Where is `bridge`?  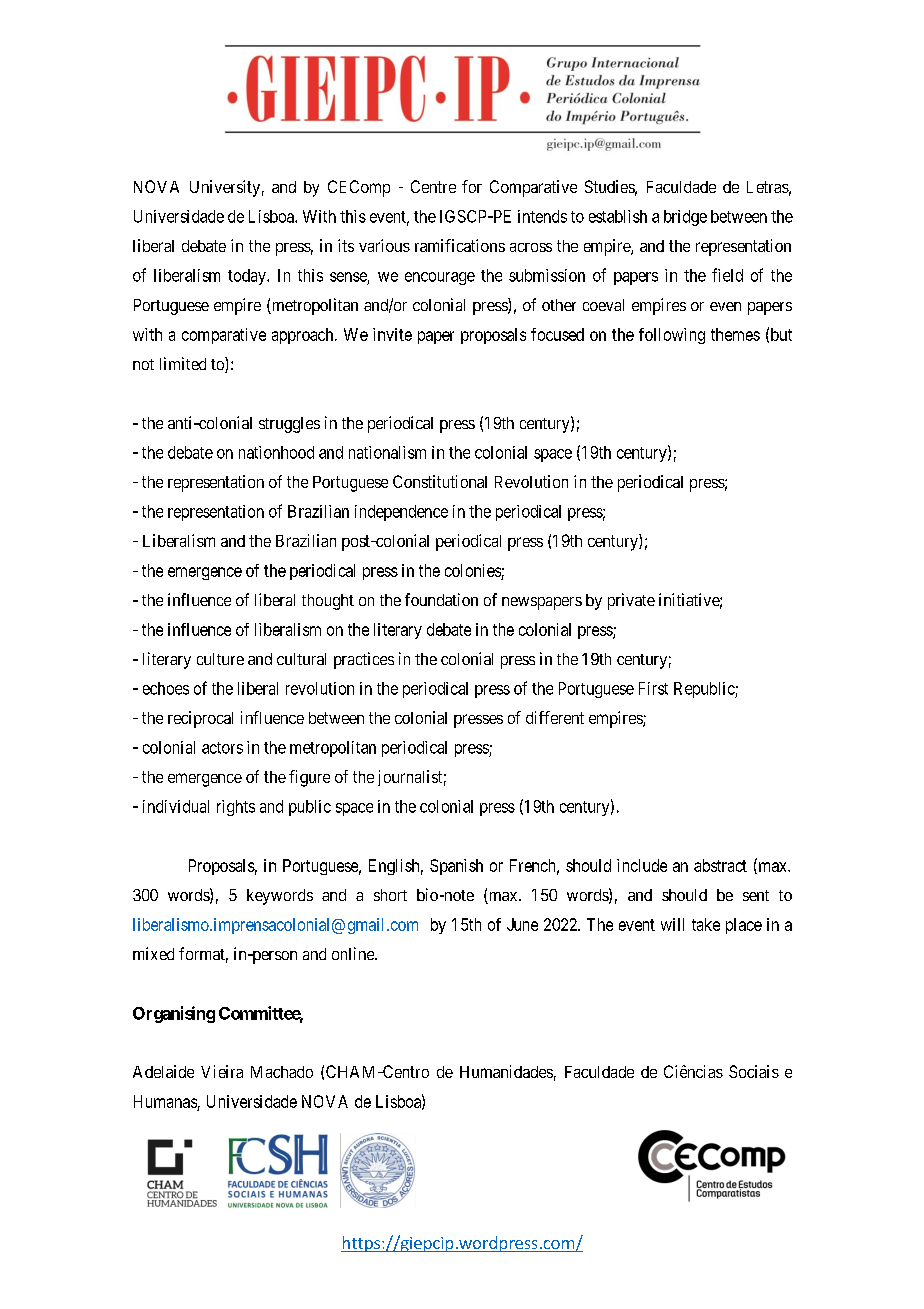 bridge is located at coordinates (685, 218).
